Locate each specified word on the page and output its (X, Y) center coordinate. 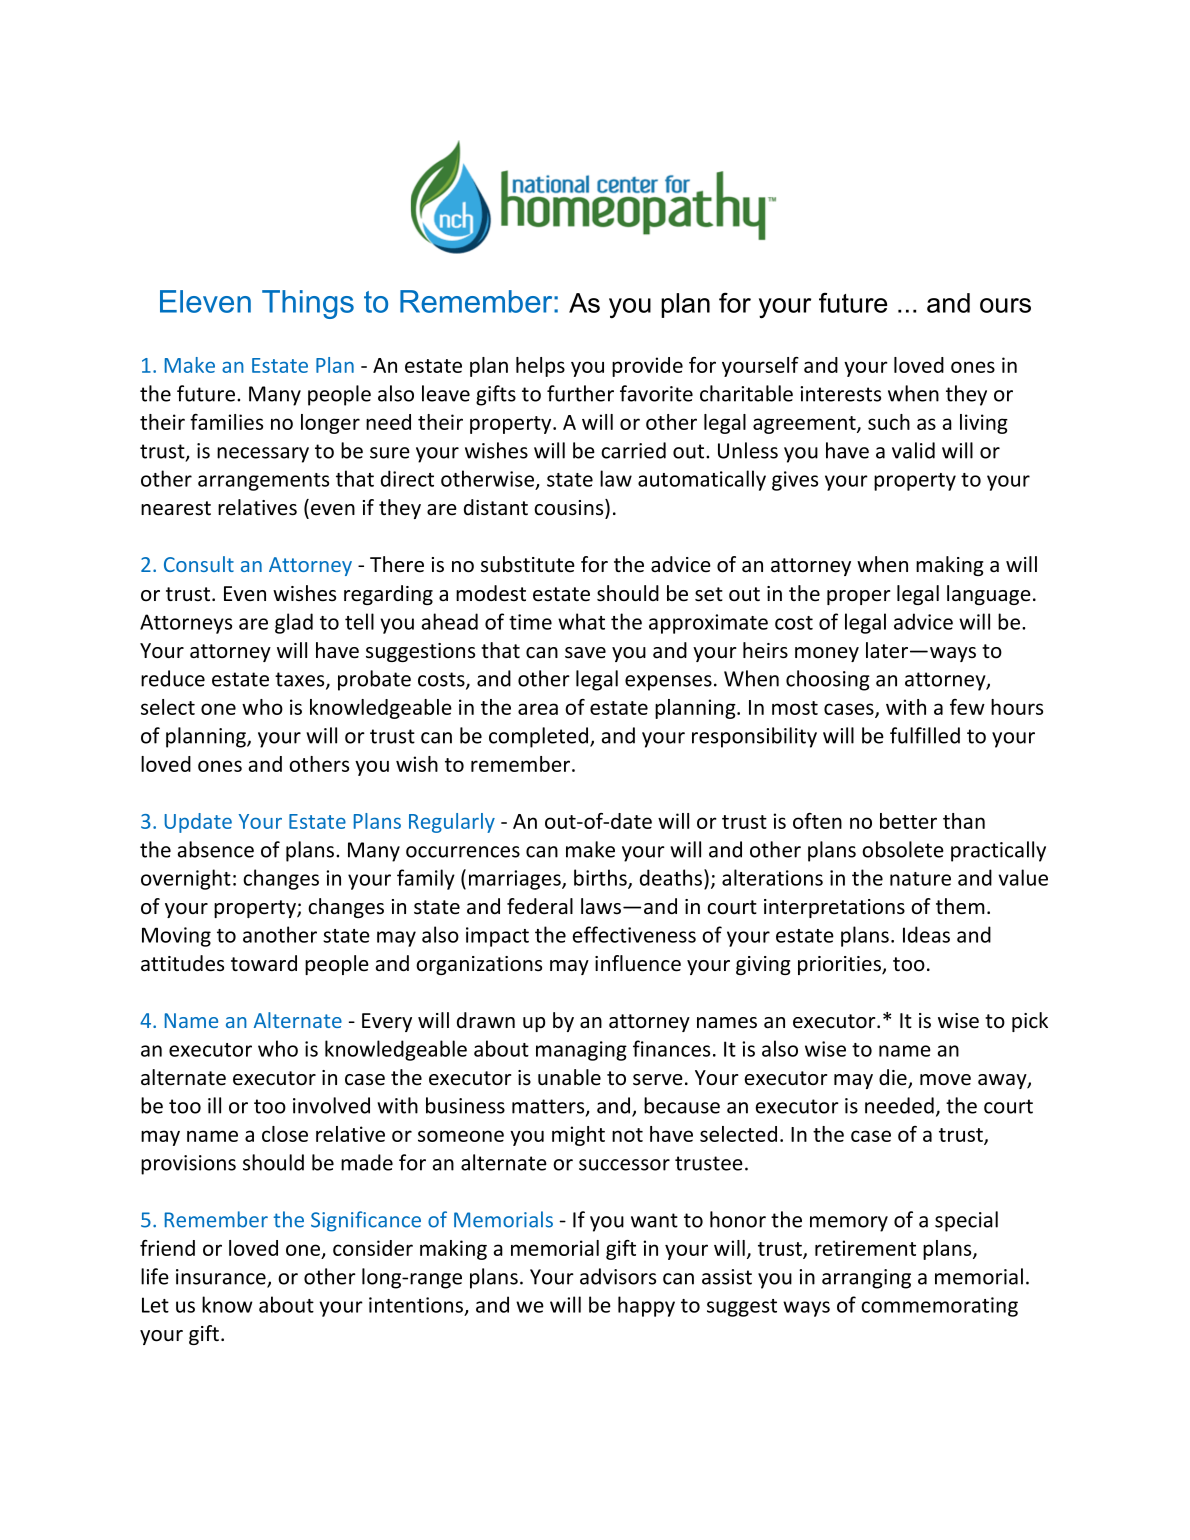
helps (540, 367)
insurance (222, 1278)
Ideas (926, 934)
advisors (618, 1276)
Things (308, 304)
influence (638, 963)
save (585, 653)
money (827, 654)
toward (264, 963)
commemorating (939, 1307)
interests (840, 394)
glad (294, 623)
